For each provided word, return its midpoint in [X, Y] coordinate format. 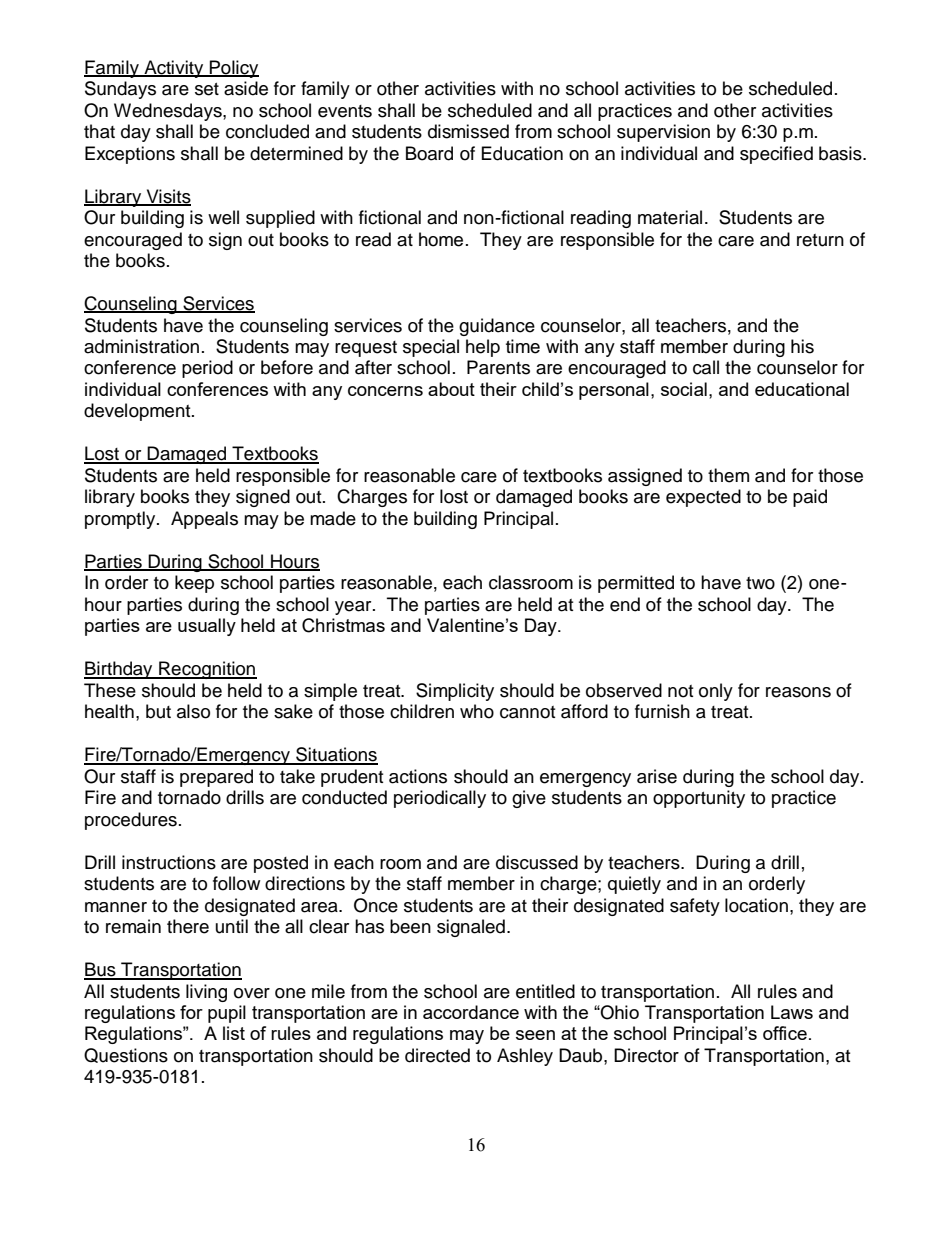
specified [776, 155]
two [760, 583]
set [207, 89]
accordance [471, 1012]
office [785, 1033]
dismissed [468, 131]
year [354, 608]
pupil [227, 1014]
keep [194, 584]
